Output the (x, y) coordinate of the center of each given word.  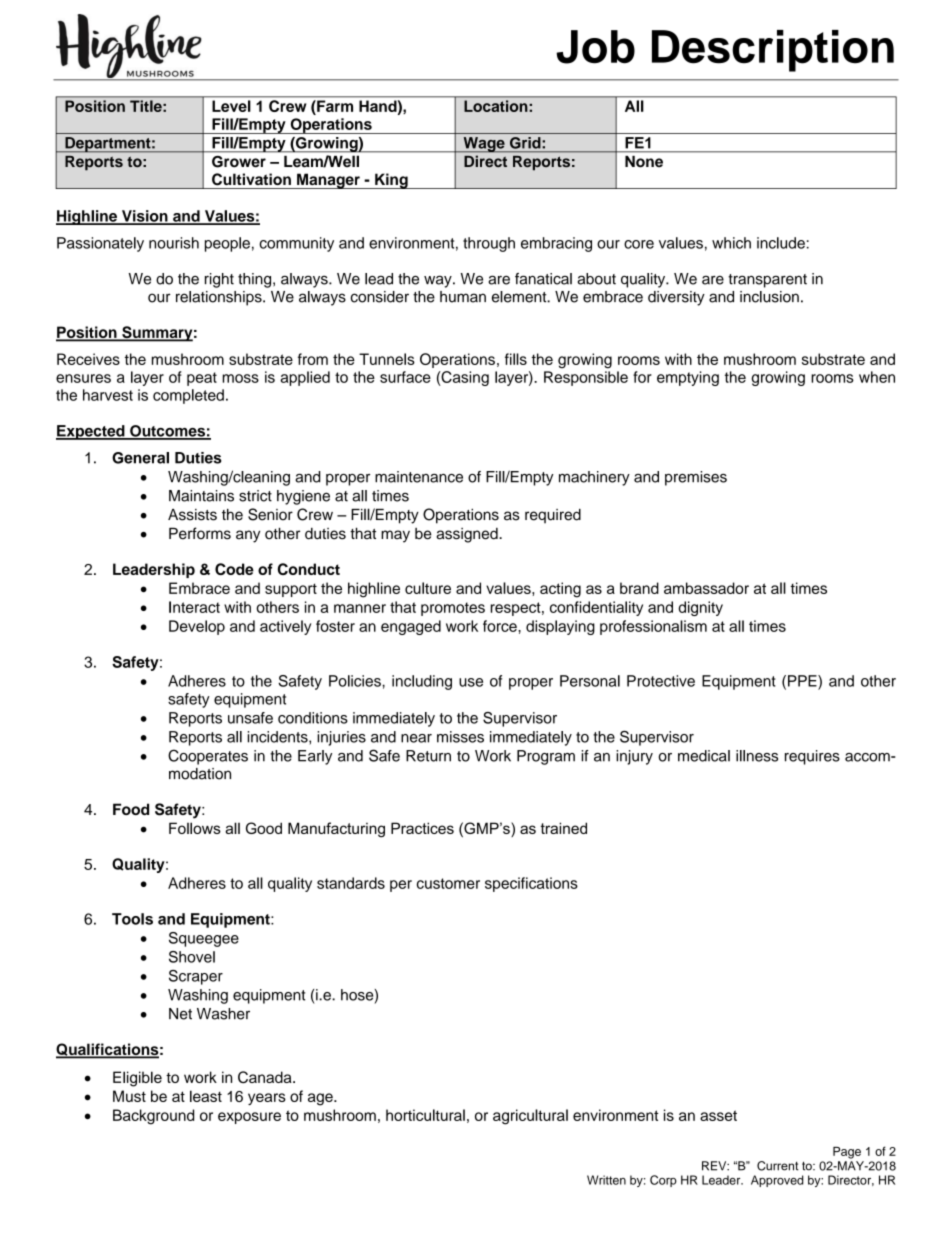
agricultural (530, 1117)
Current (778, 1166)
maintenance (419, 477)
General (140, 458)
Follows (195, 828)
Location (495, 106)
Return (428, 756)
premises (696, 478)
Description (773, 51)
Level (231, 106)
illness (757, 756)
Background (153, 1117)
